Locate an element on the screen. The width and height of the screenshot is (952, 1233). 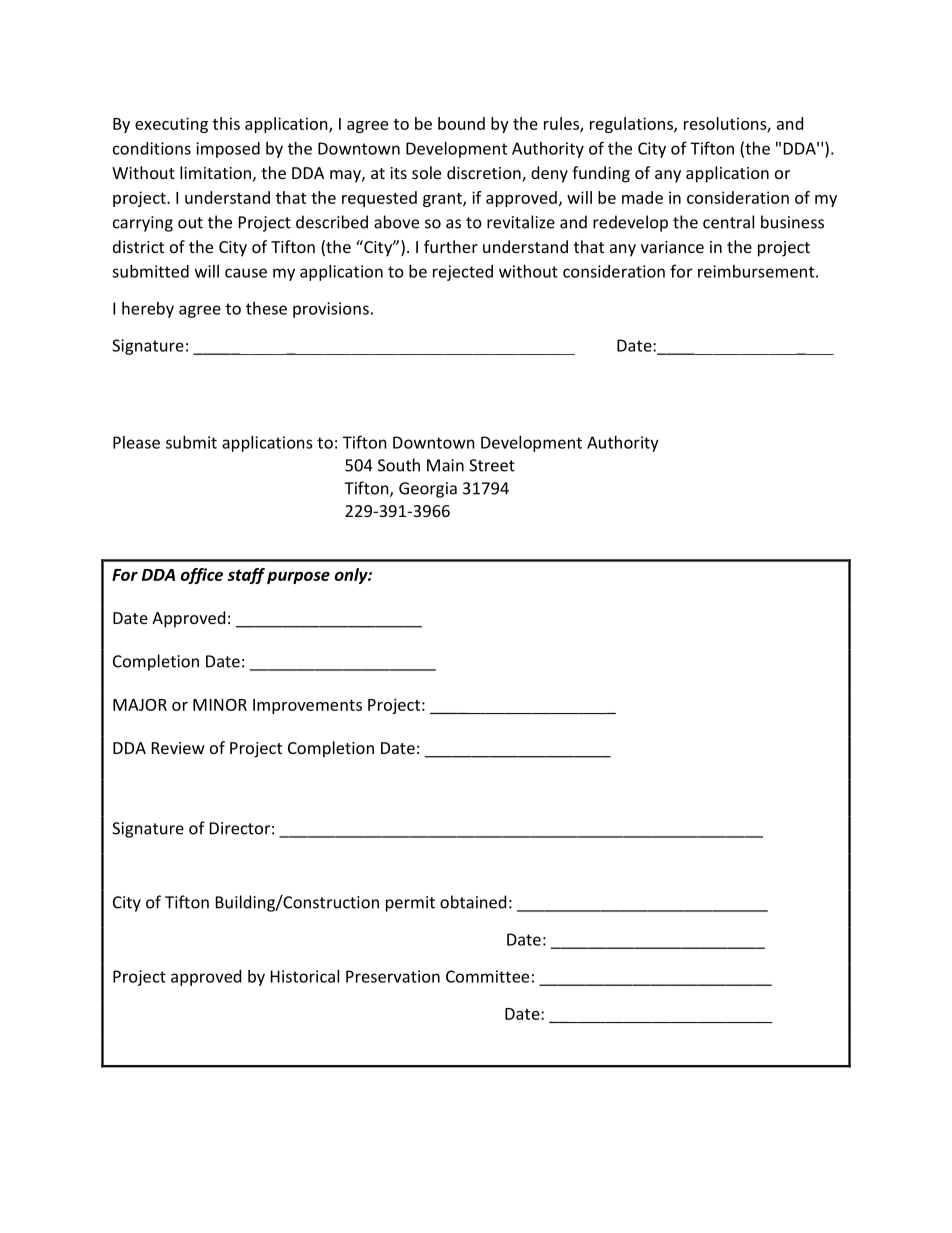
bound is located at coordinates (461, 123).
